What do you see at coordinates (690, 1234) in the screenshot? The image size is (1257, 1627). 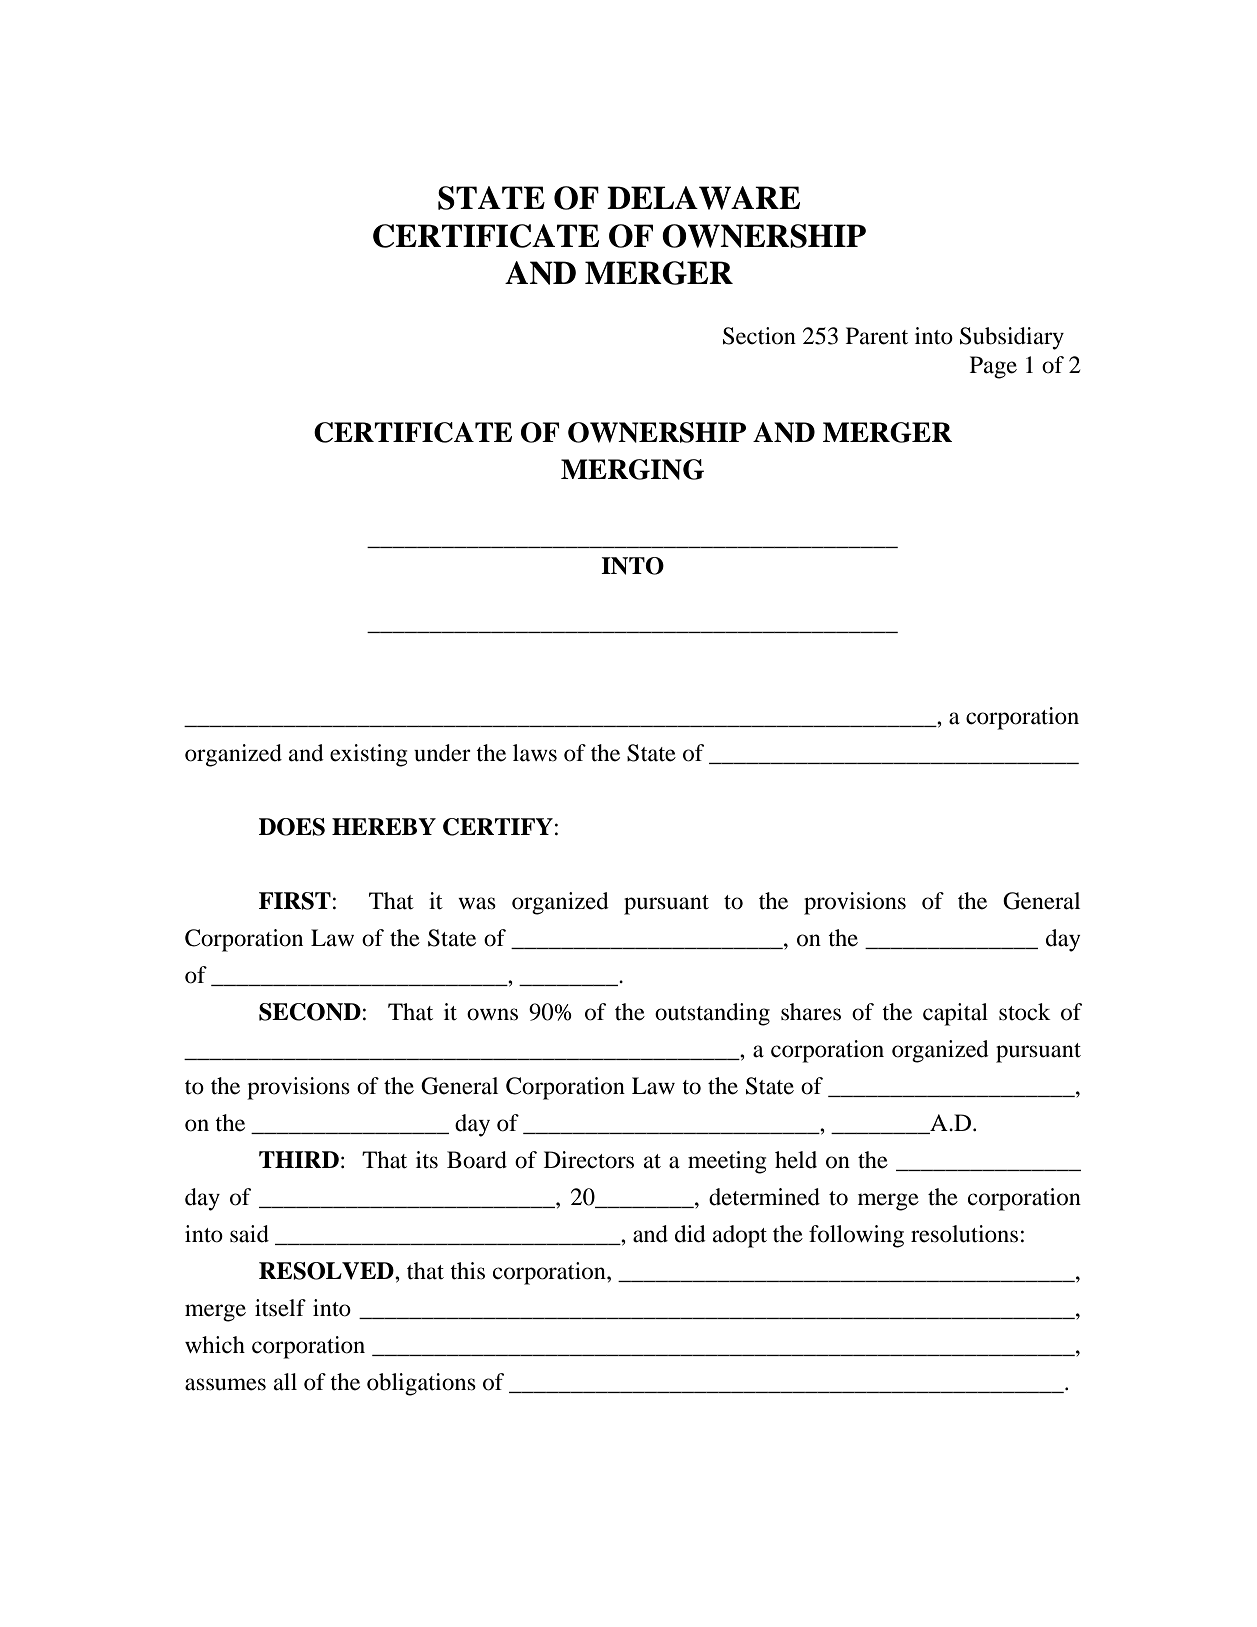 I see `did` at bounding box center [690, 1234].
